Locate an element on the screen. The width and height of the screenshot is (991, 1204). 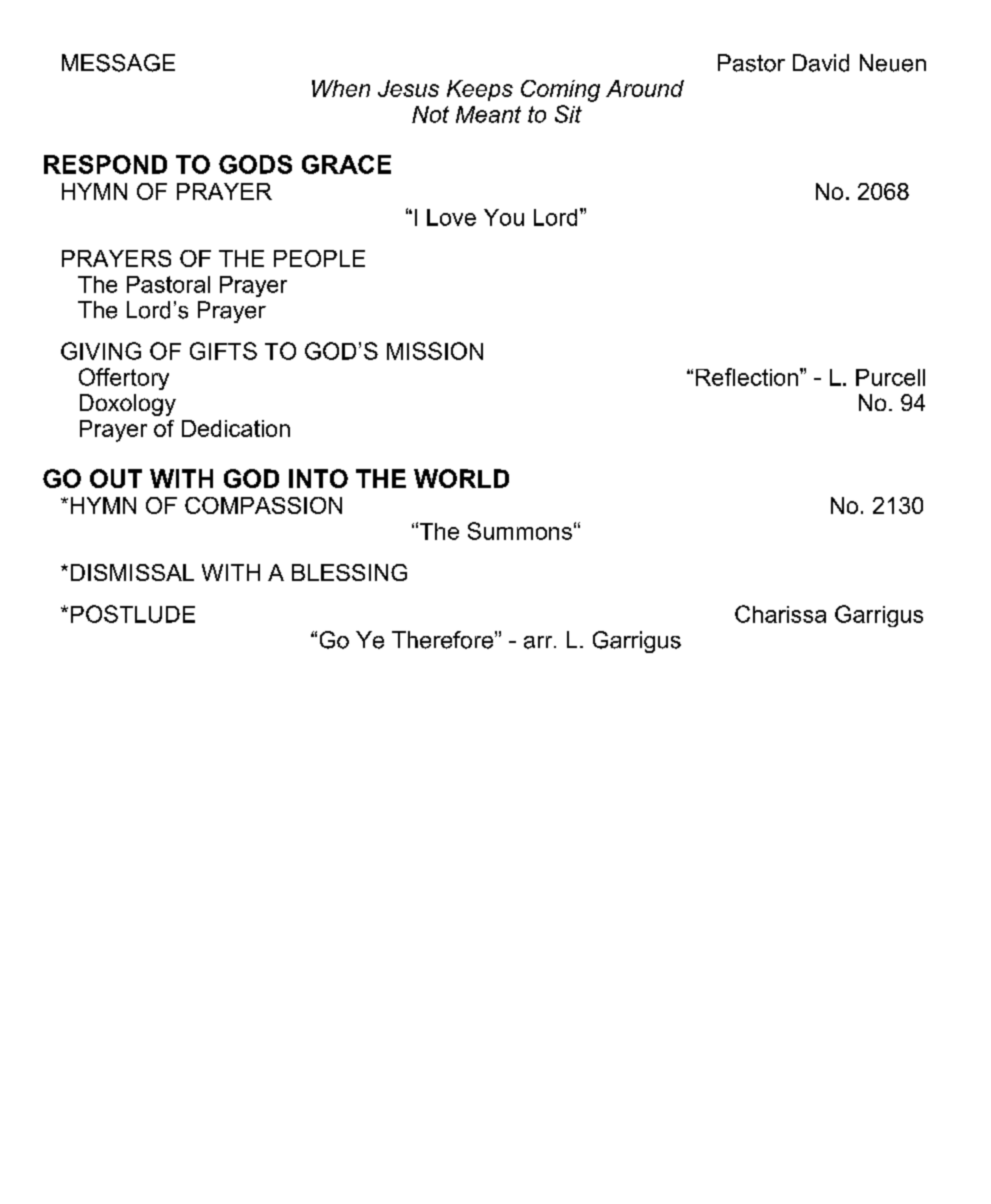
You is located at coordinates (504, 217).
